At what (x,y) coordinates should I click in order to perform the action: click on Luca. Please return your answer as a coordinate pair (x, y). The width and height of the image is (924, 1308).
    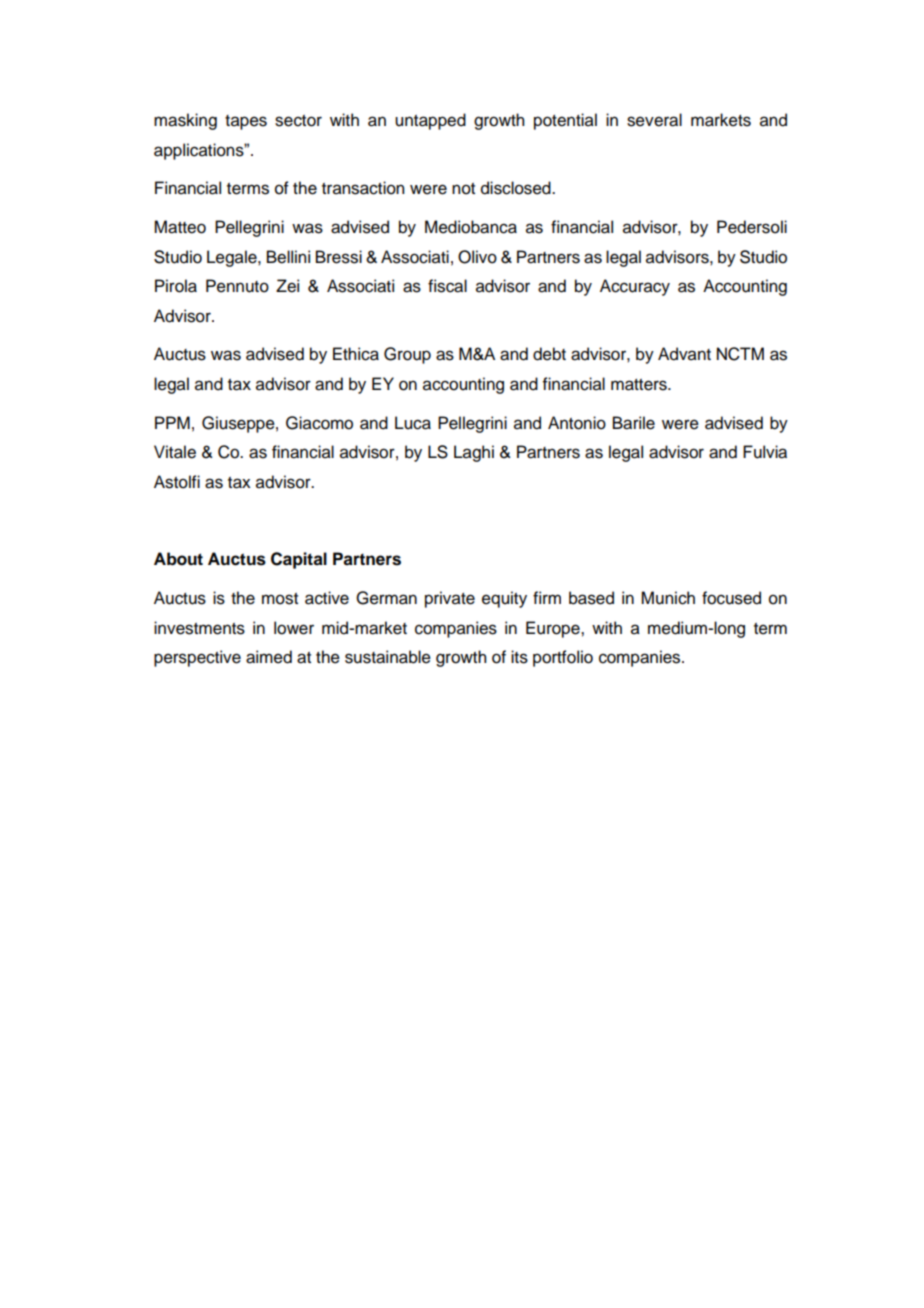
    Looking at the image, I should click on (413, 423).
